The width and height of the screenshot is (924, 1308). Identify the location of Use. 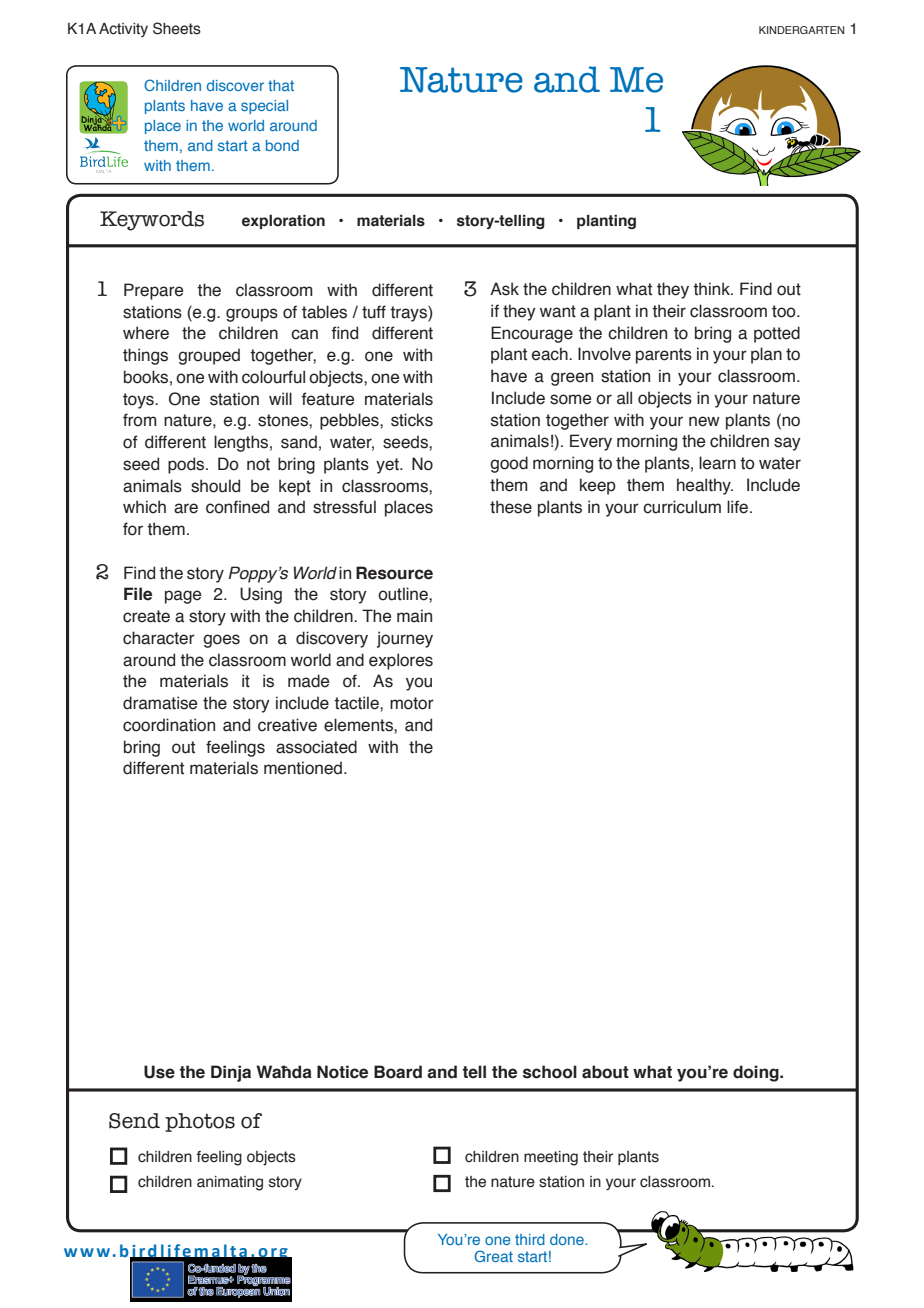
(159, 1072).
